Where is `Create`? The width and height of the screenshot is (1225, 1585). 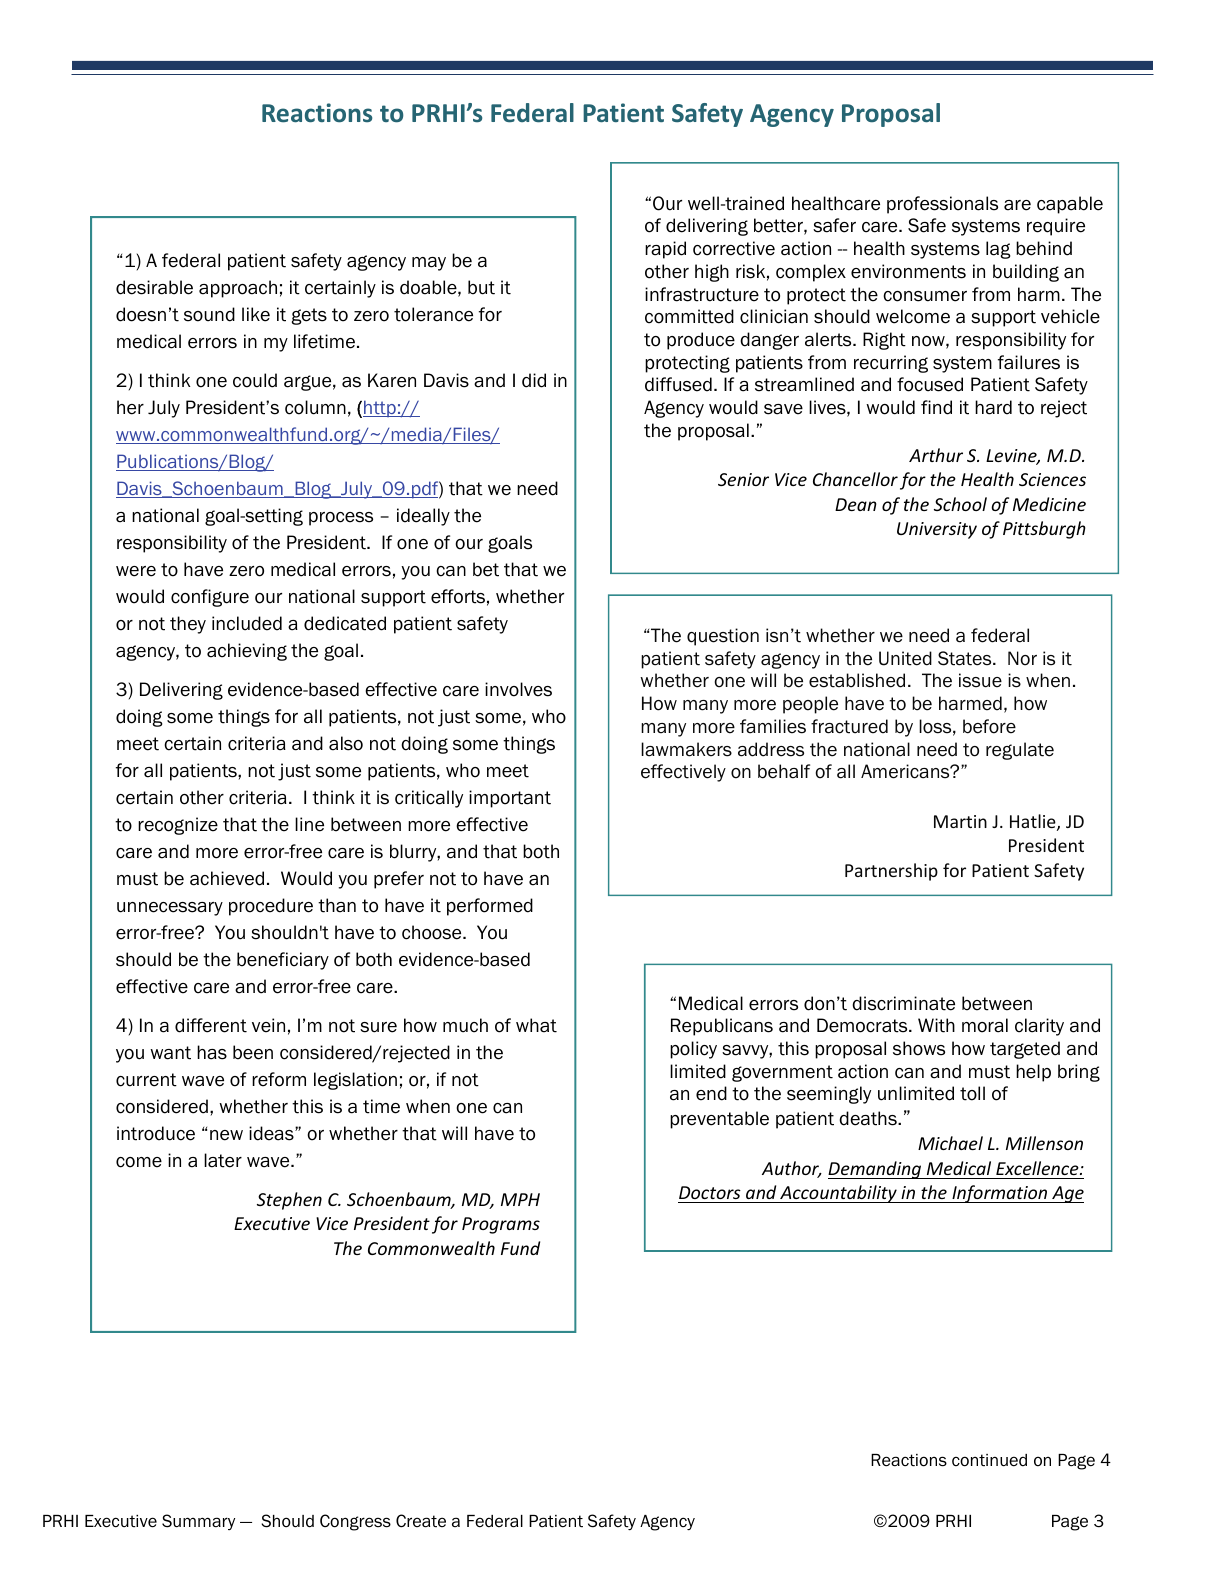
Create is located at coordinates (421, 1521).
